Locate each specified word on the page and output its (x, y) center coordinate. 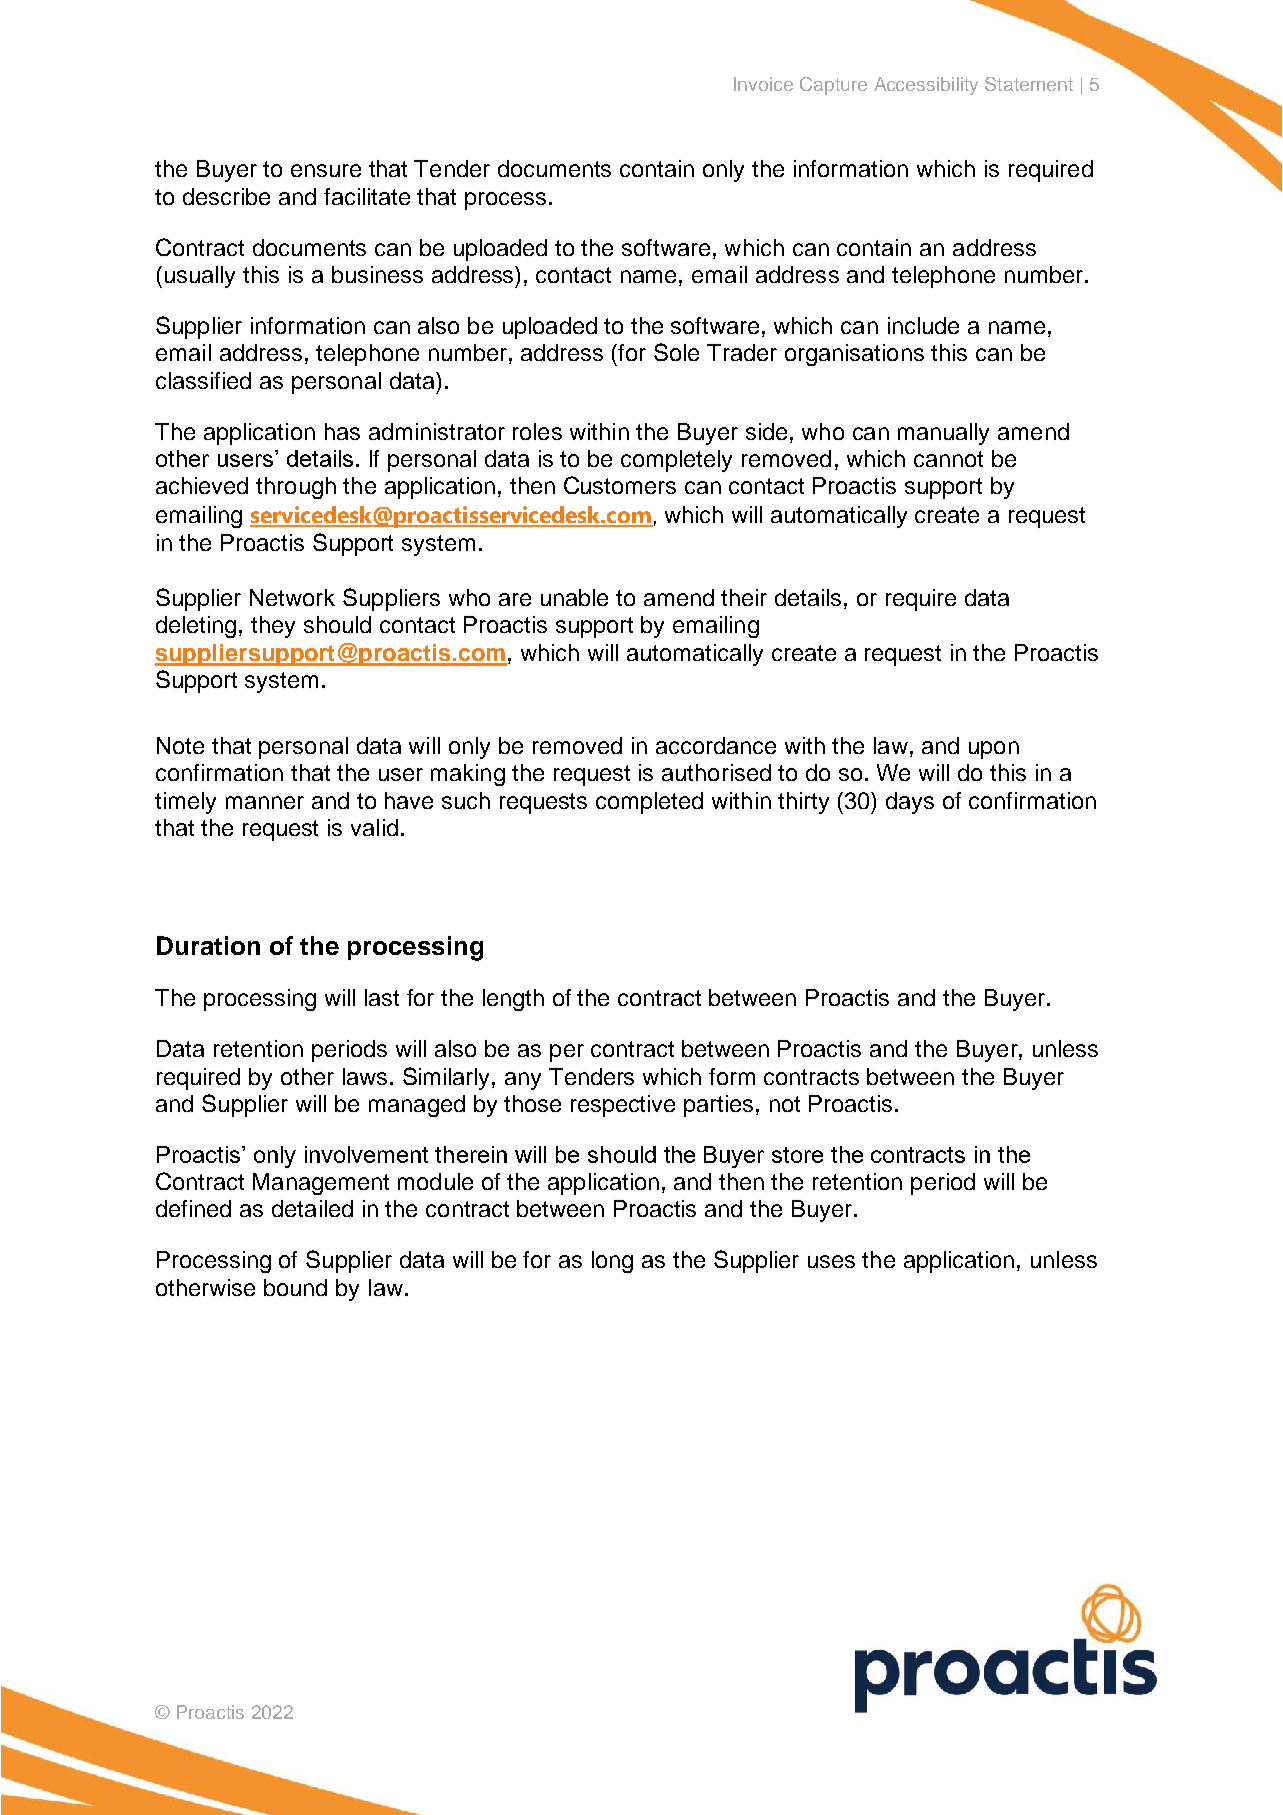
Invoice (763, 84)
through (296, 488)
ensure (326, 170)
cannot (948, 459)
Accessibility (926, 86)
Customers (620, 485)
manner (265, 802)
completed (649, 803)
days (910, 803)
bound (295, 1287)
